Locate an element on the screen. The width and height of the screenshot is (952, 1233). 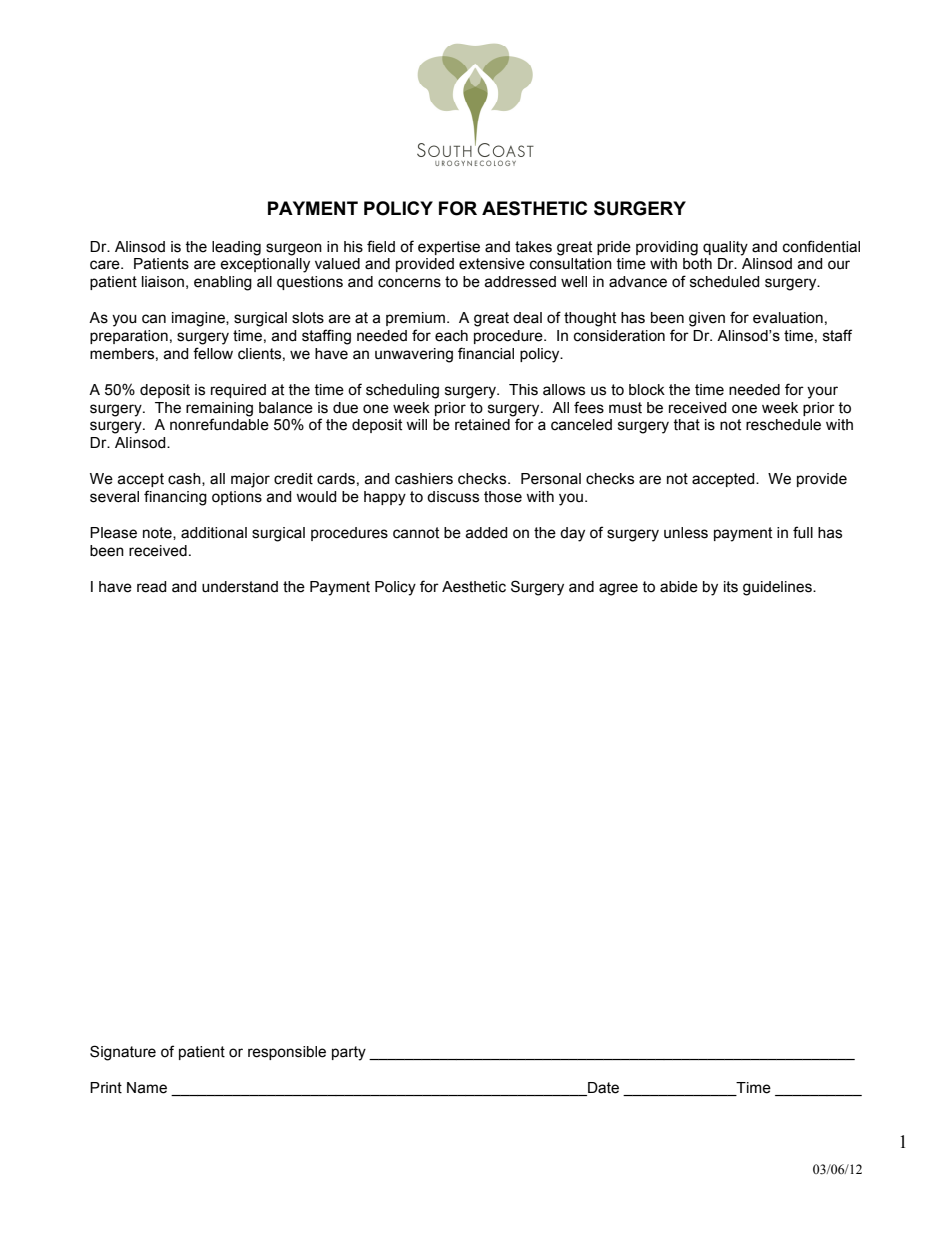
extensive is located at coordinates (492, 264).
